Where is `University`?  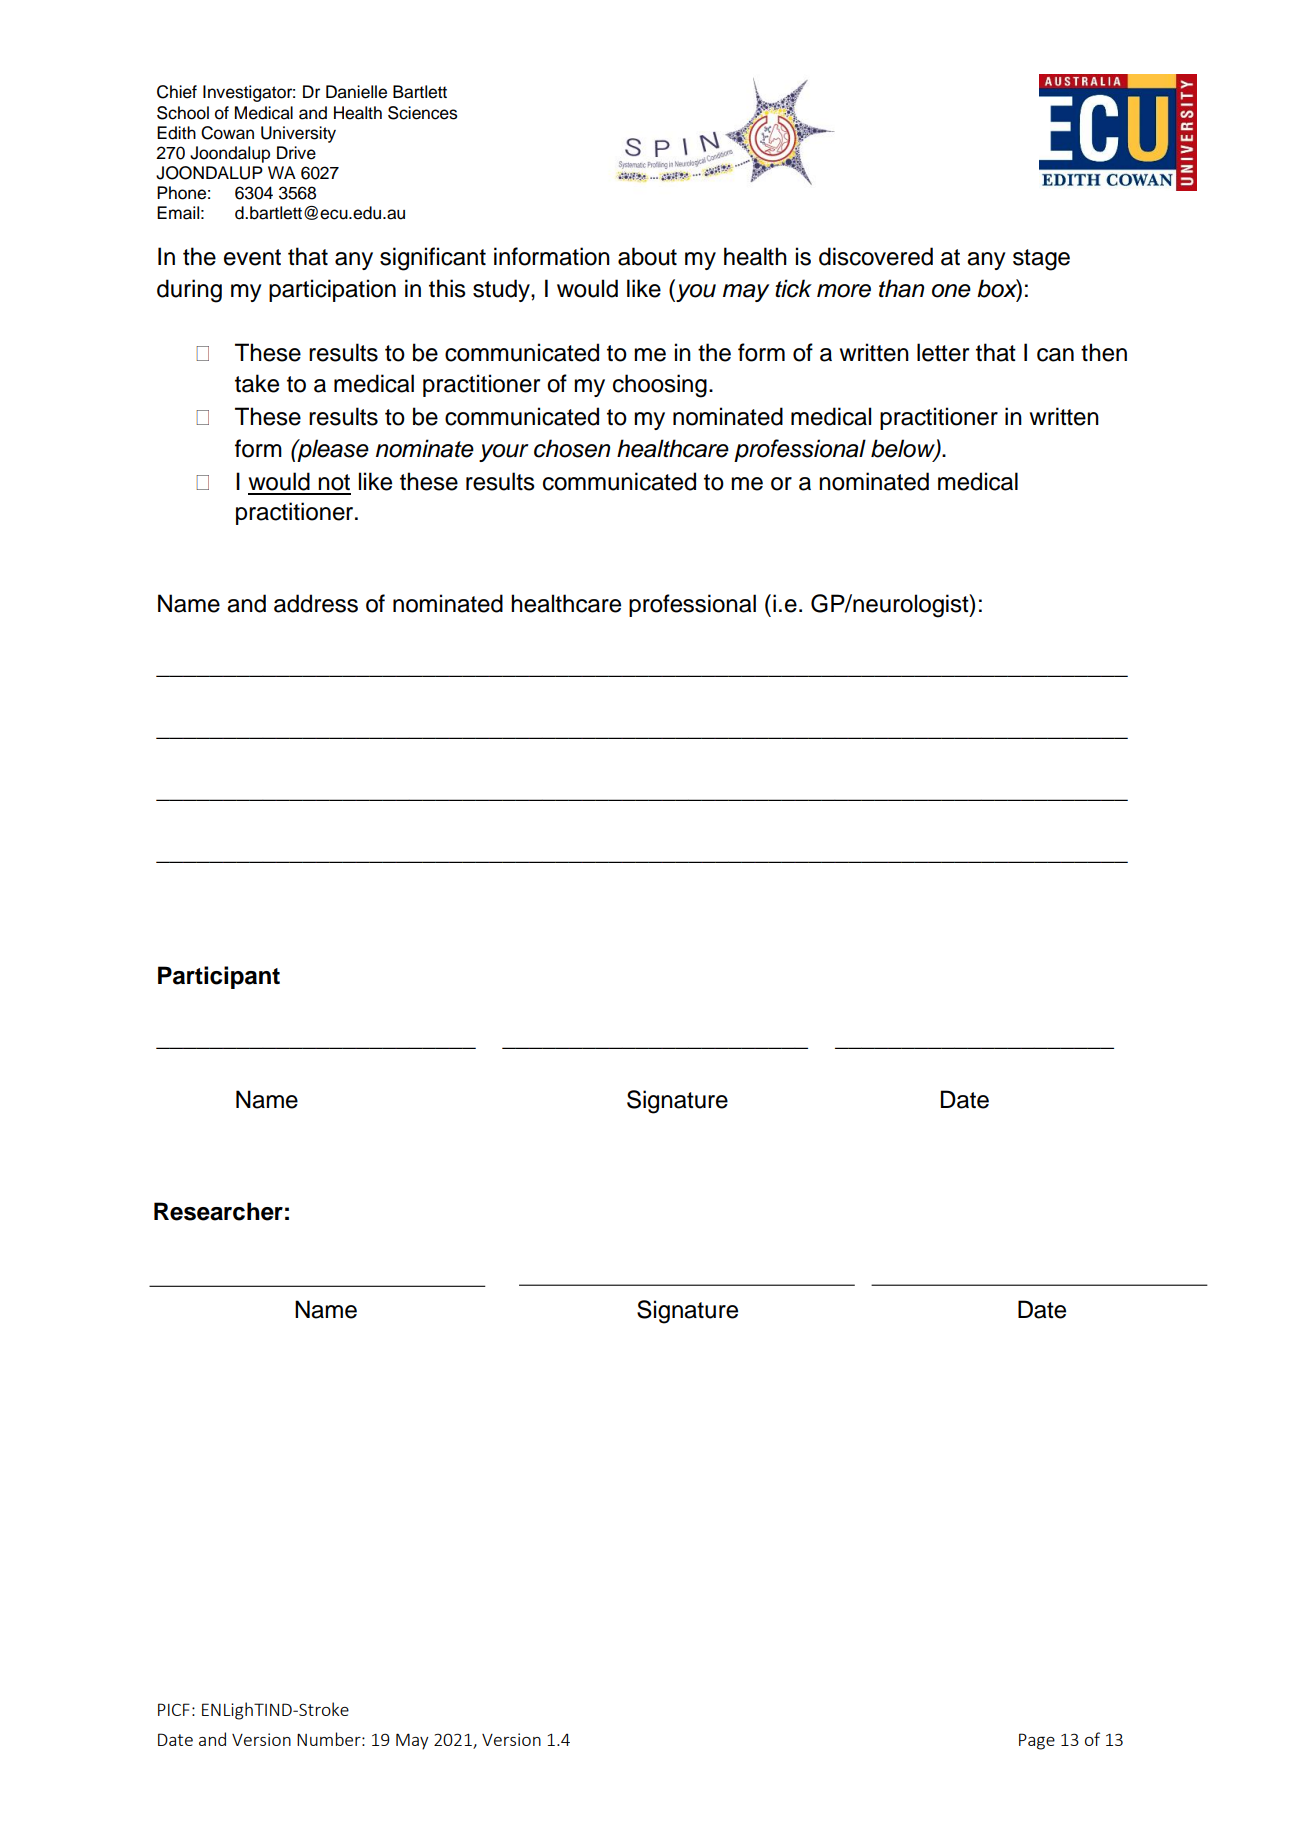
University is located at coordinates (298, 134).
